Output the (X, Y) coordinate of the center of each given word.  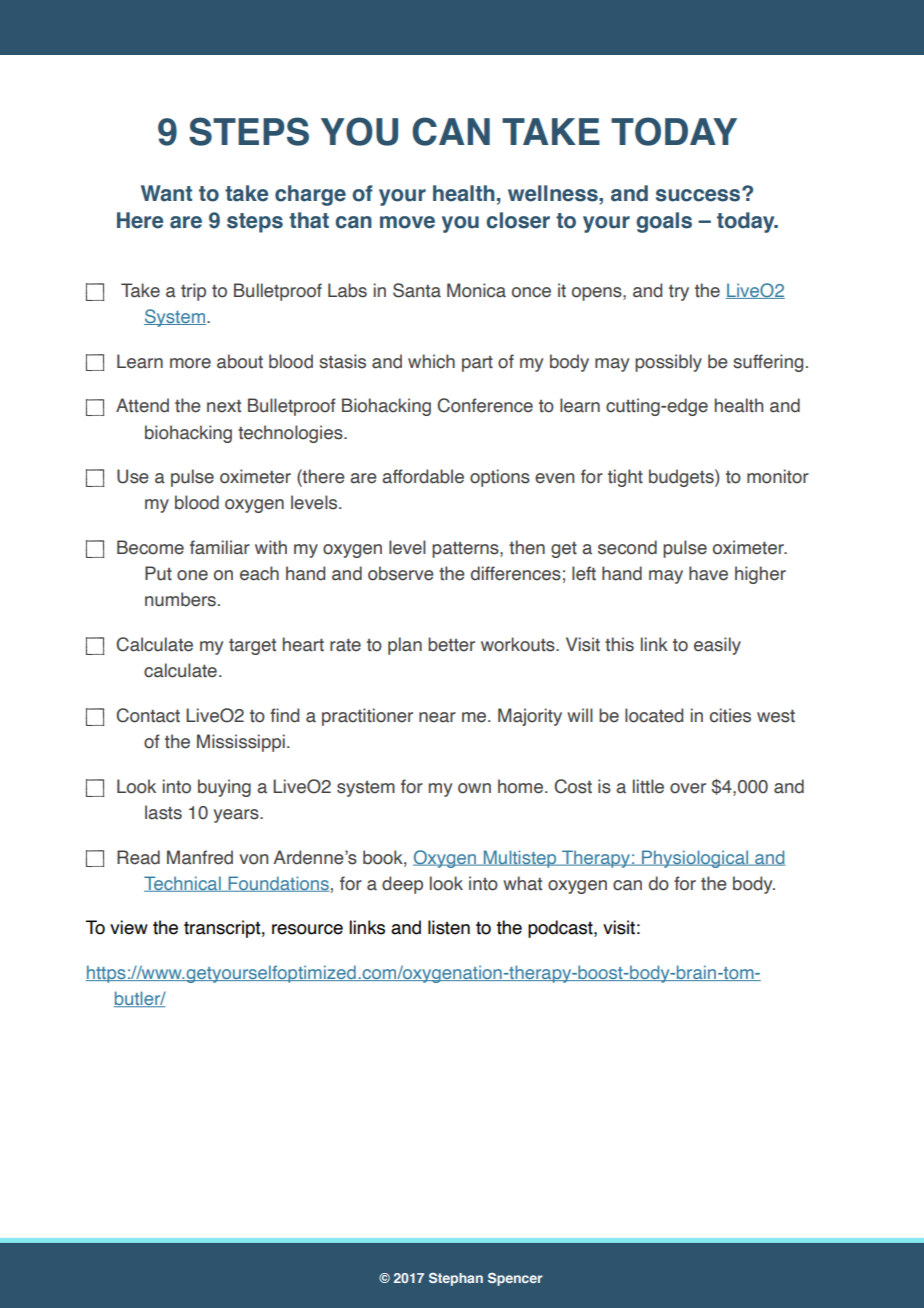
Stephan (456, 1279)
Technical (183, 884)
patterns (466, 550)
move (407, 222)
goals (664, 222)
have (708, 573)
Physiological (695, 859)
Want (166, 193)
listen (449, 927)
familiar (220, 547)
